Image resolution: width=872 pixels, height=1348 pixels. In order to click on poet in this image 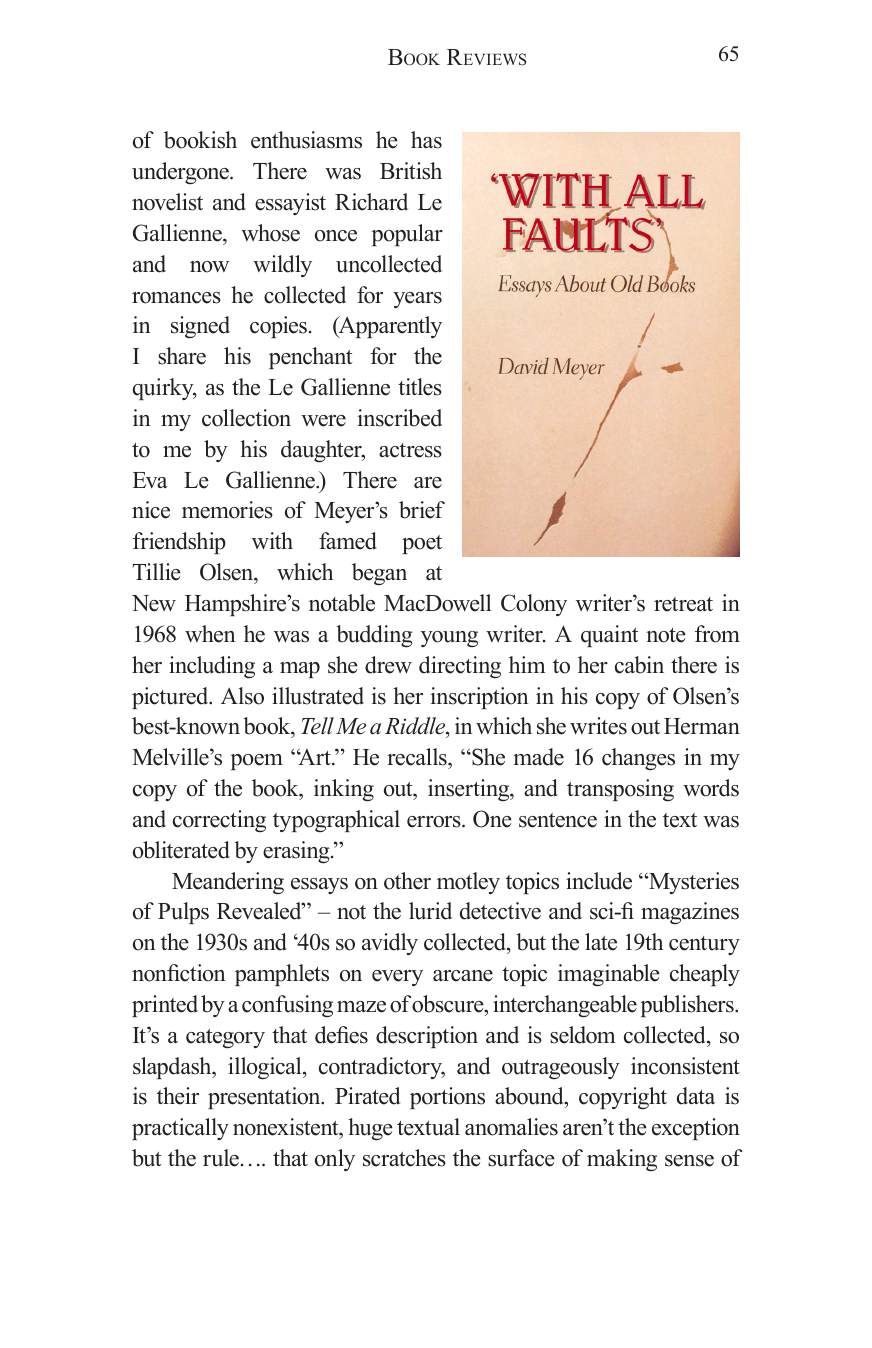, I will do `click(422, 544)`.
